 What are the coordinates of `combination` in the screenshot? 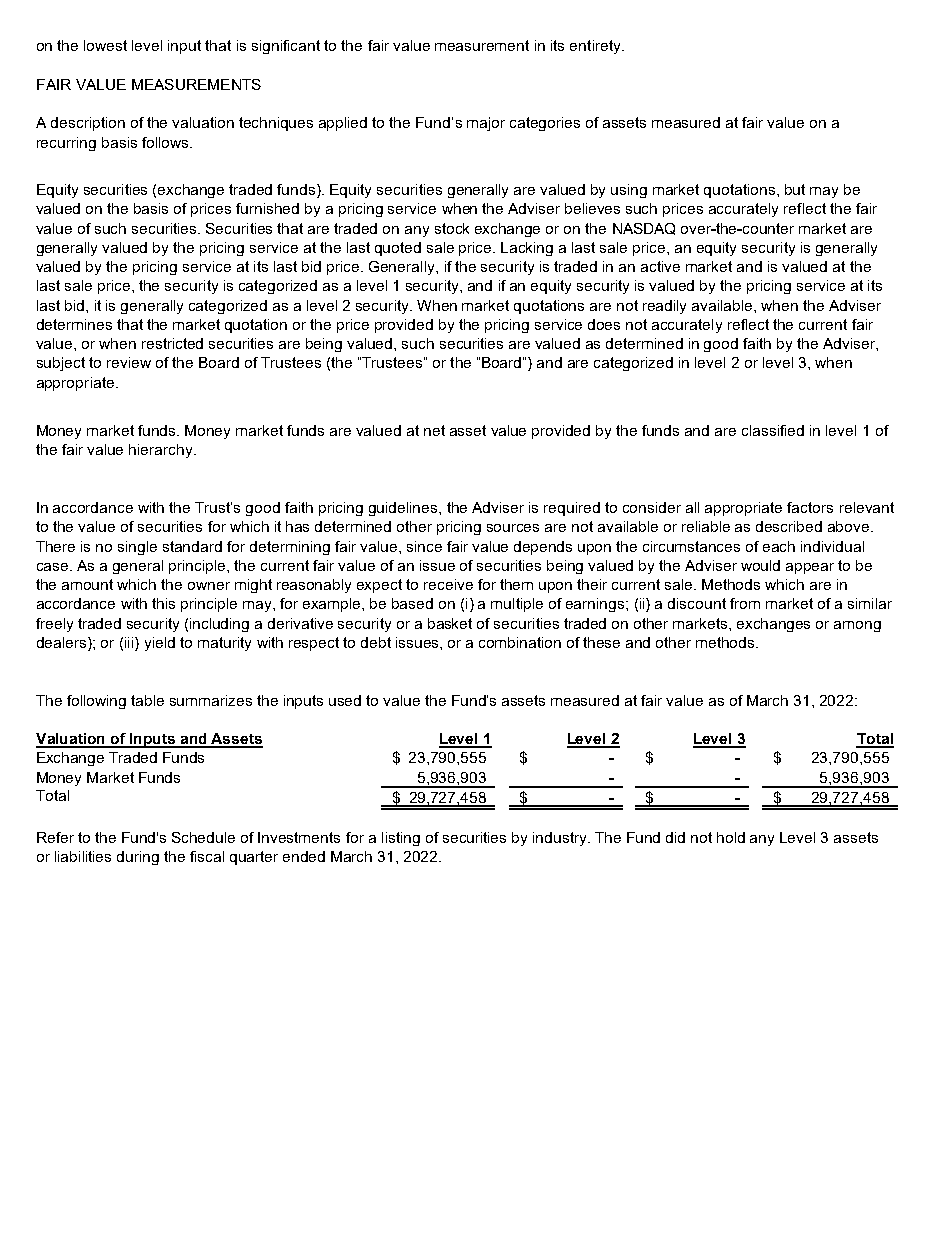 It's located at (520, 642).
